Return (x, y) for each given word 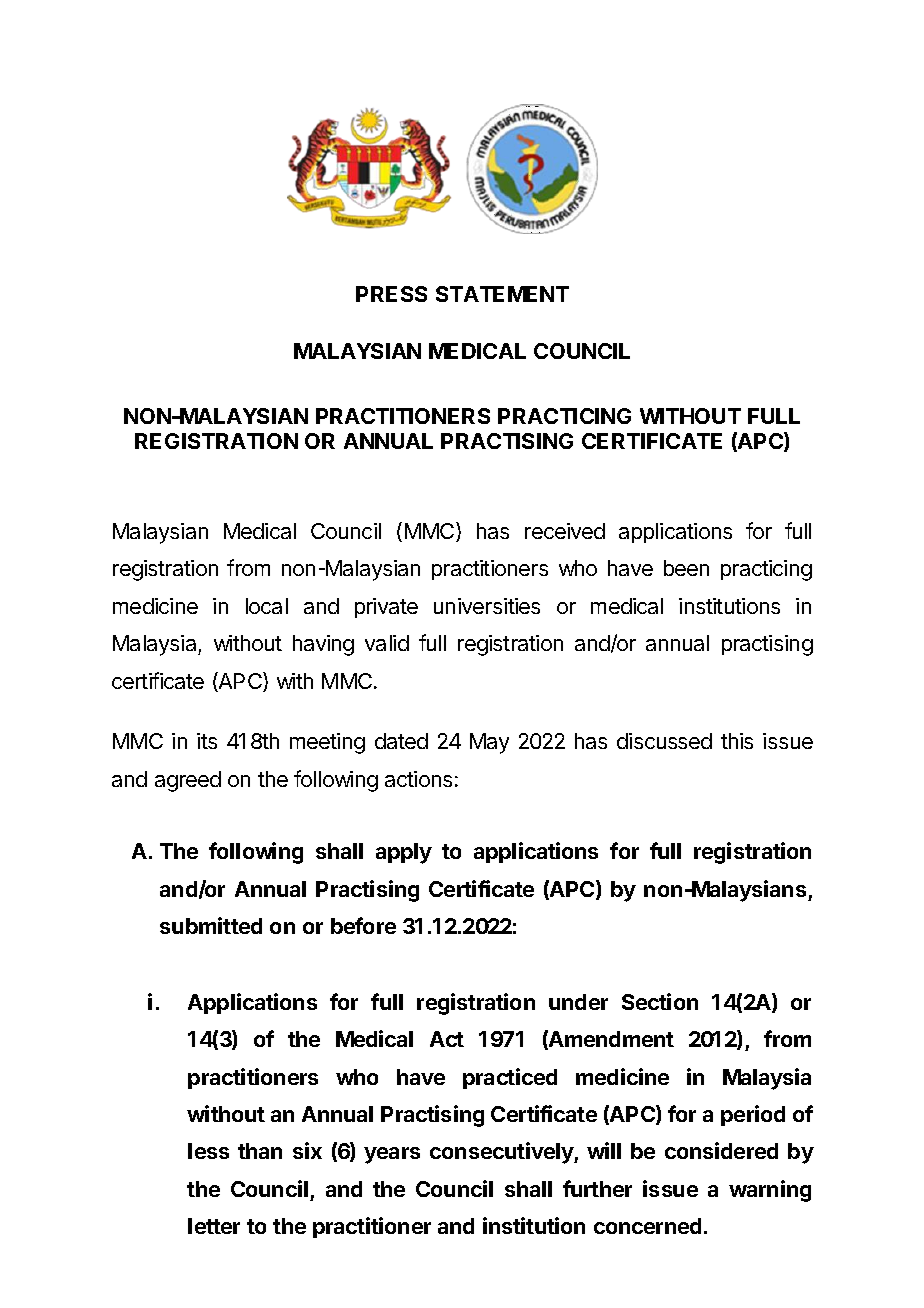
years (392, 1155)
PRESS (391, 294)
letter (214, 1226)
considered (721, 1150)
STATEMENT (502, 294)
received (565, 531)
